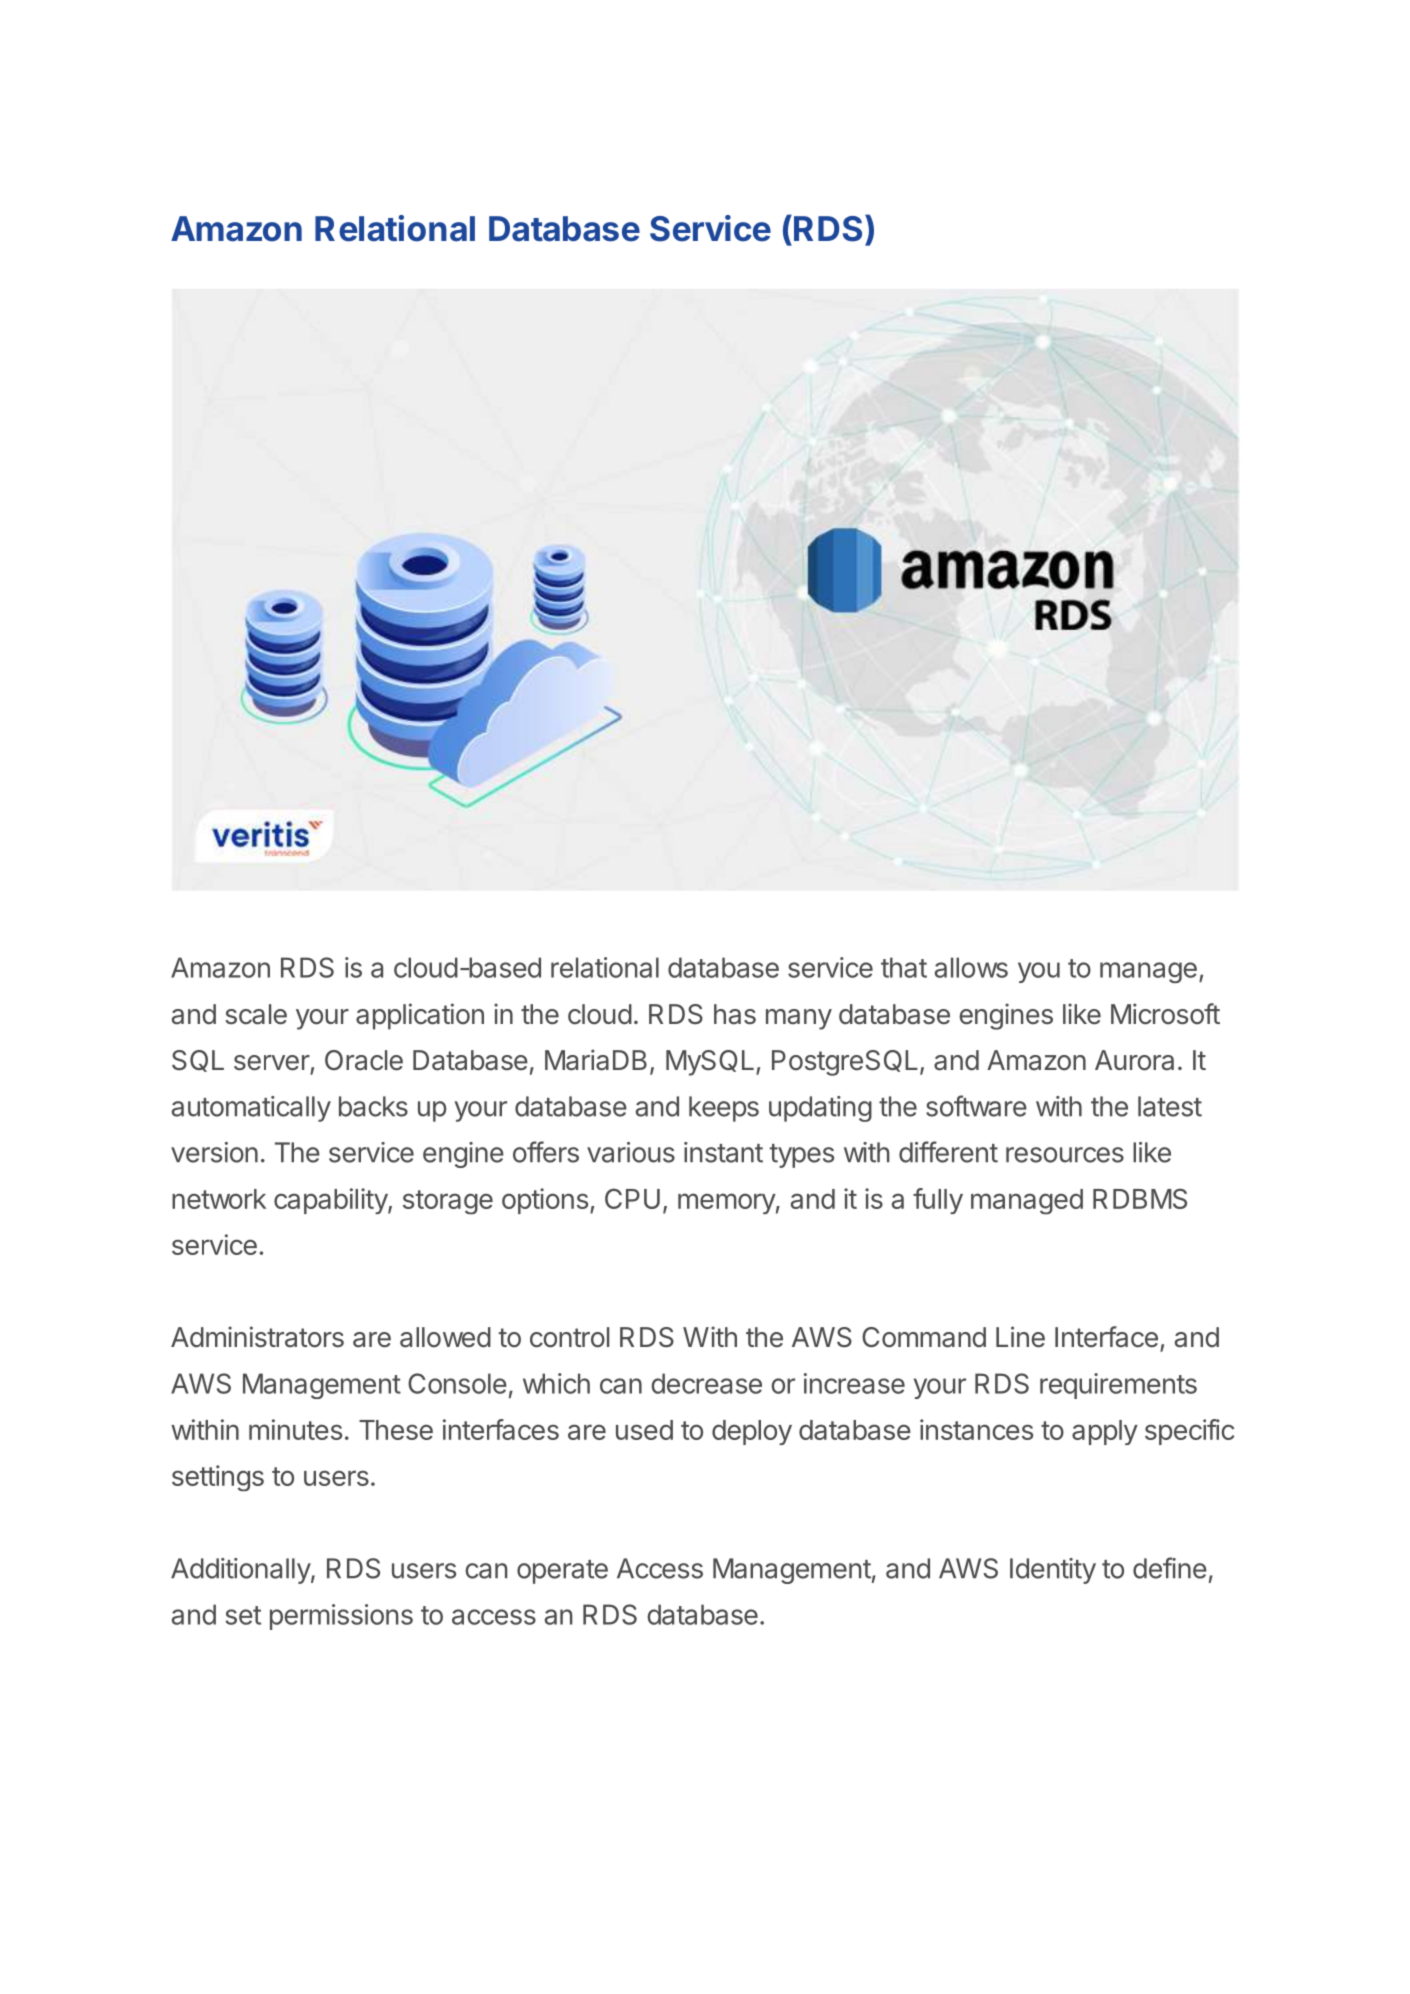 Image resolution: width=1410 pixels, height=1994 pixels. Describe the element at coordinates (971, 967) in the document. I see `allows` at that location.
